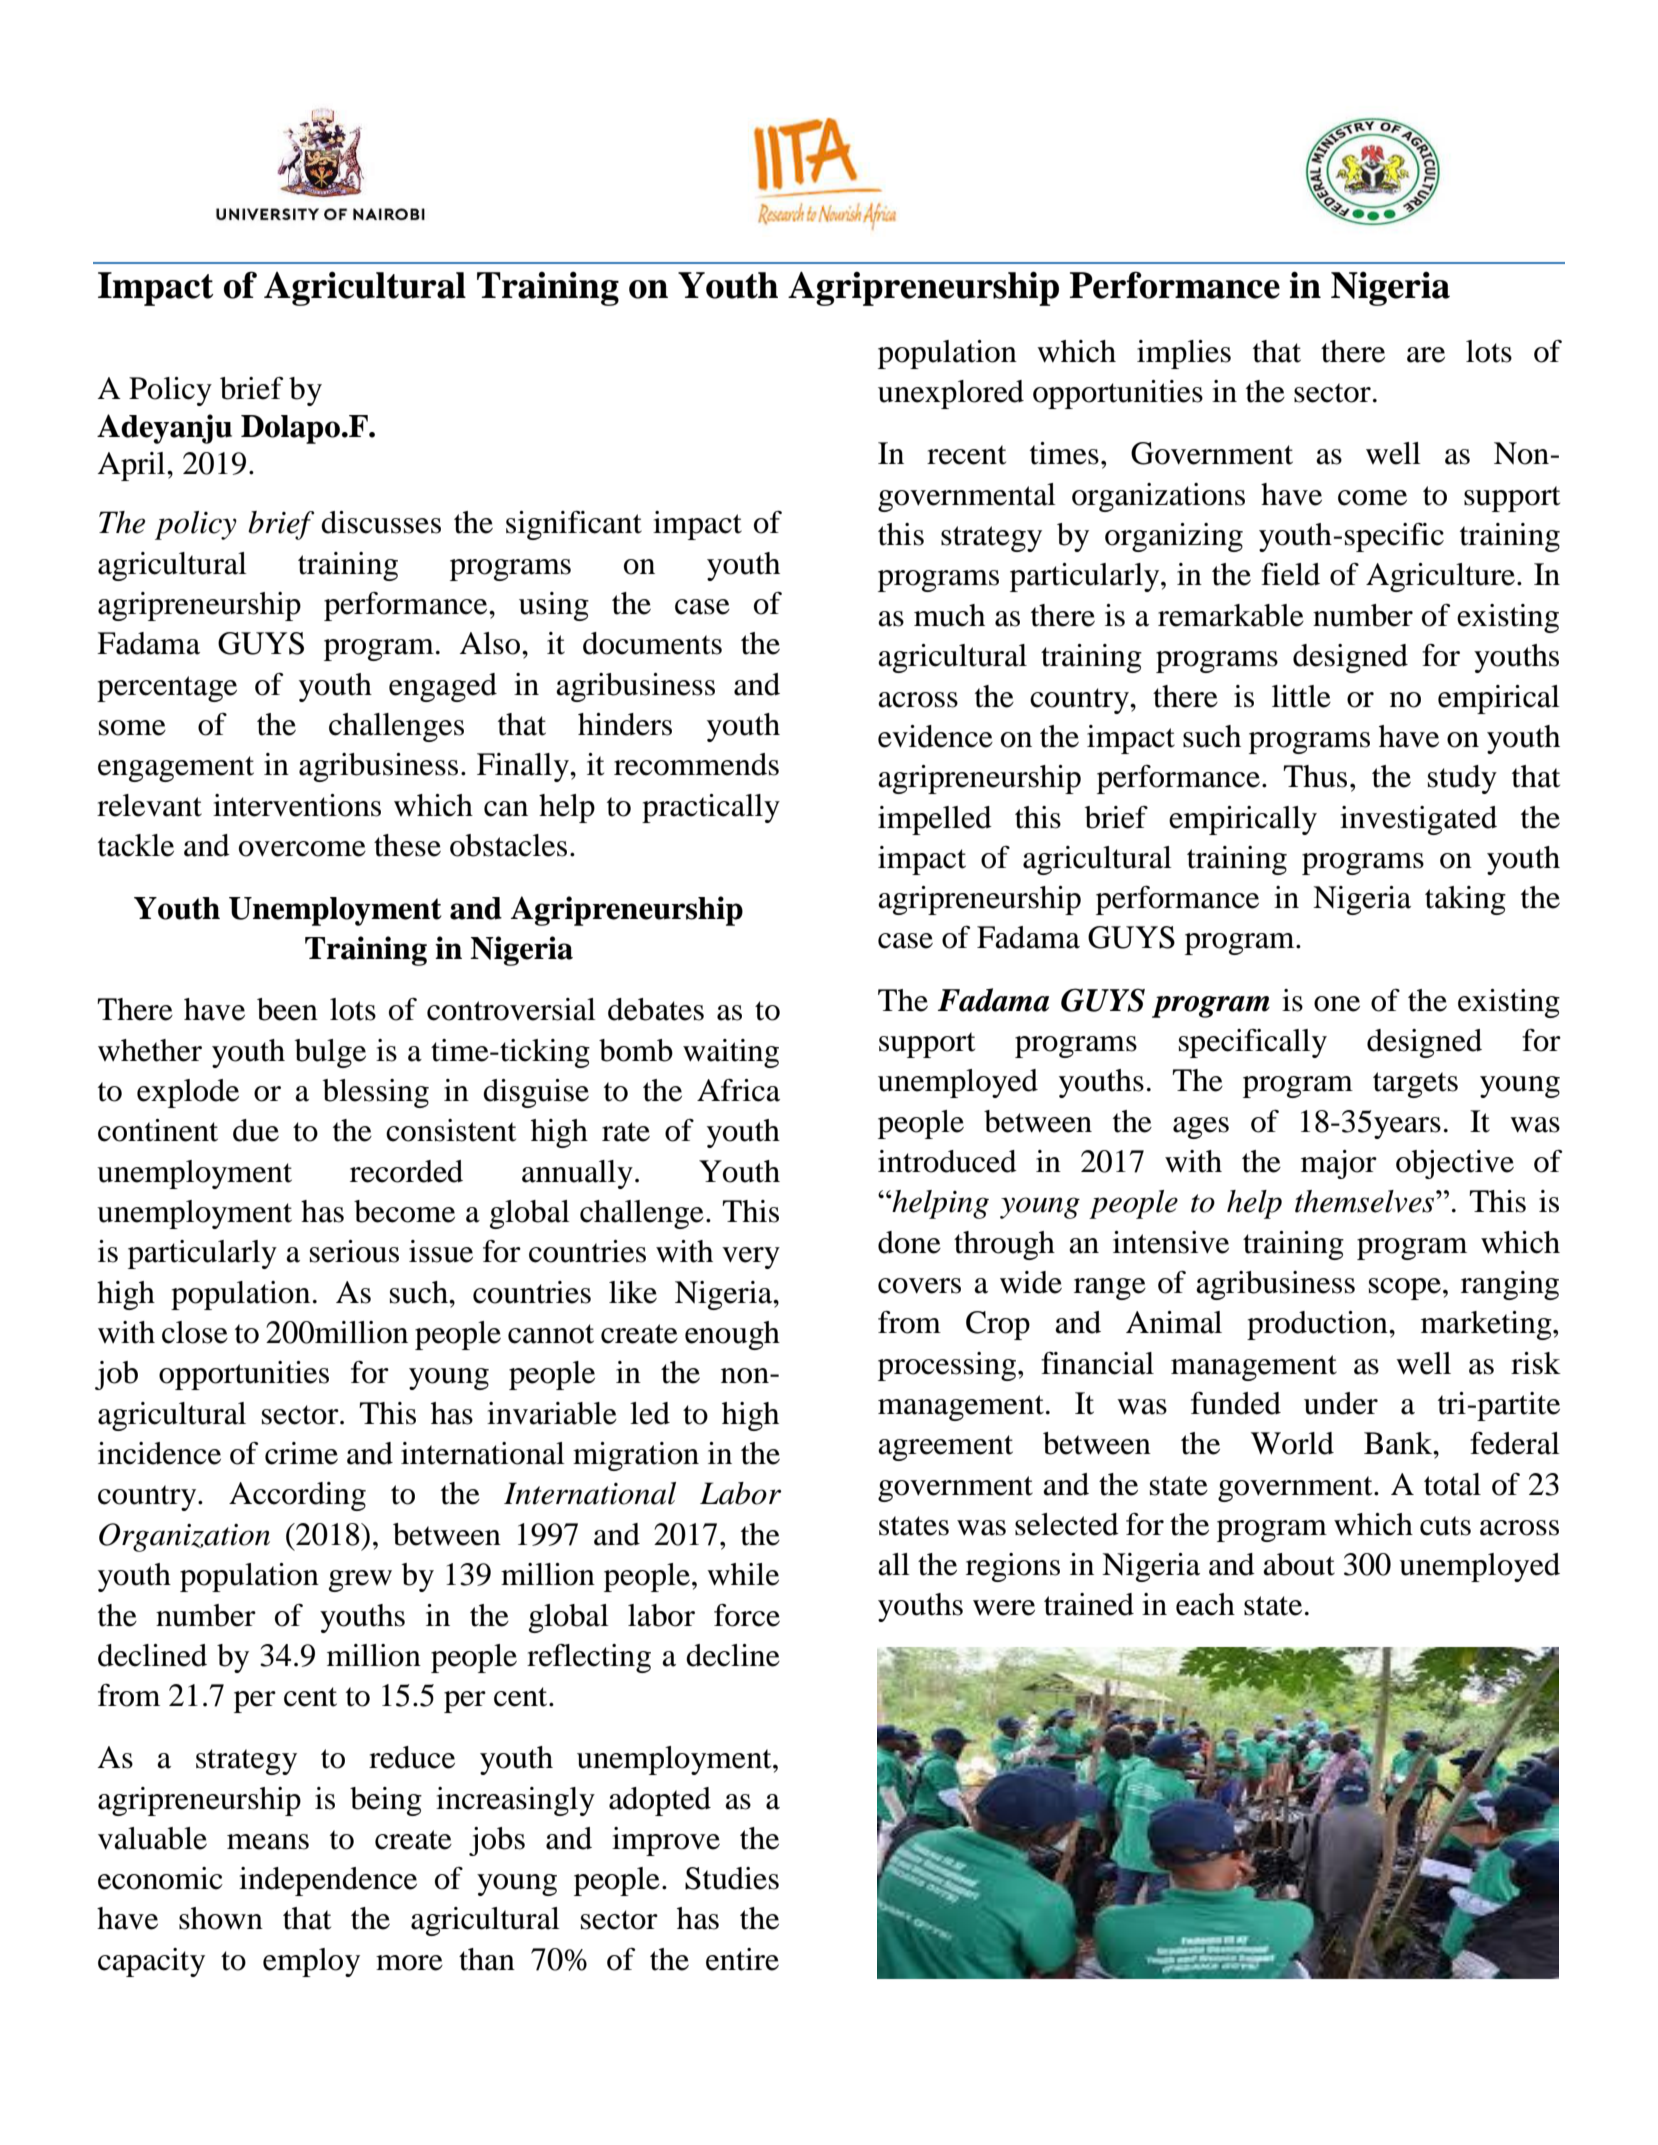 The image size is (1658, 2145). Describe the element at coordinates (287, 1009) in the image. I see `been` at that location.
